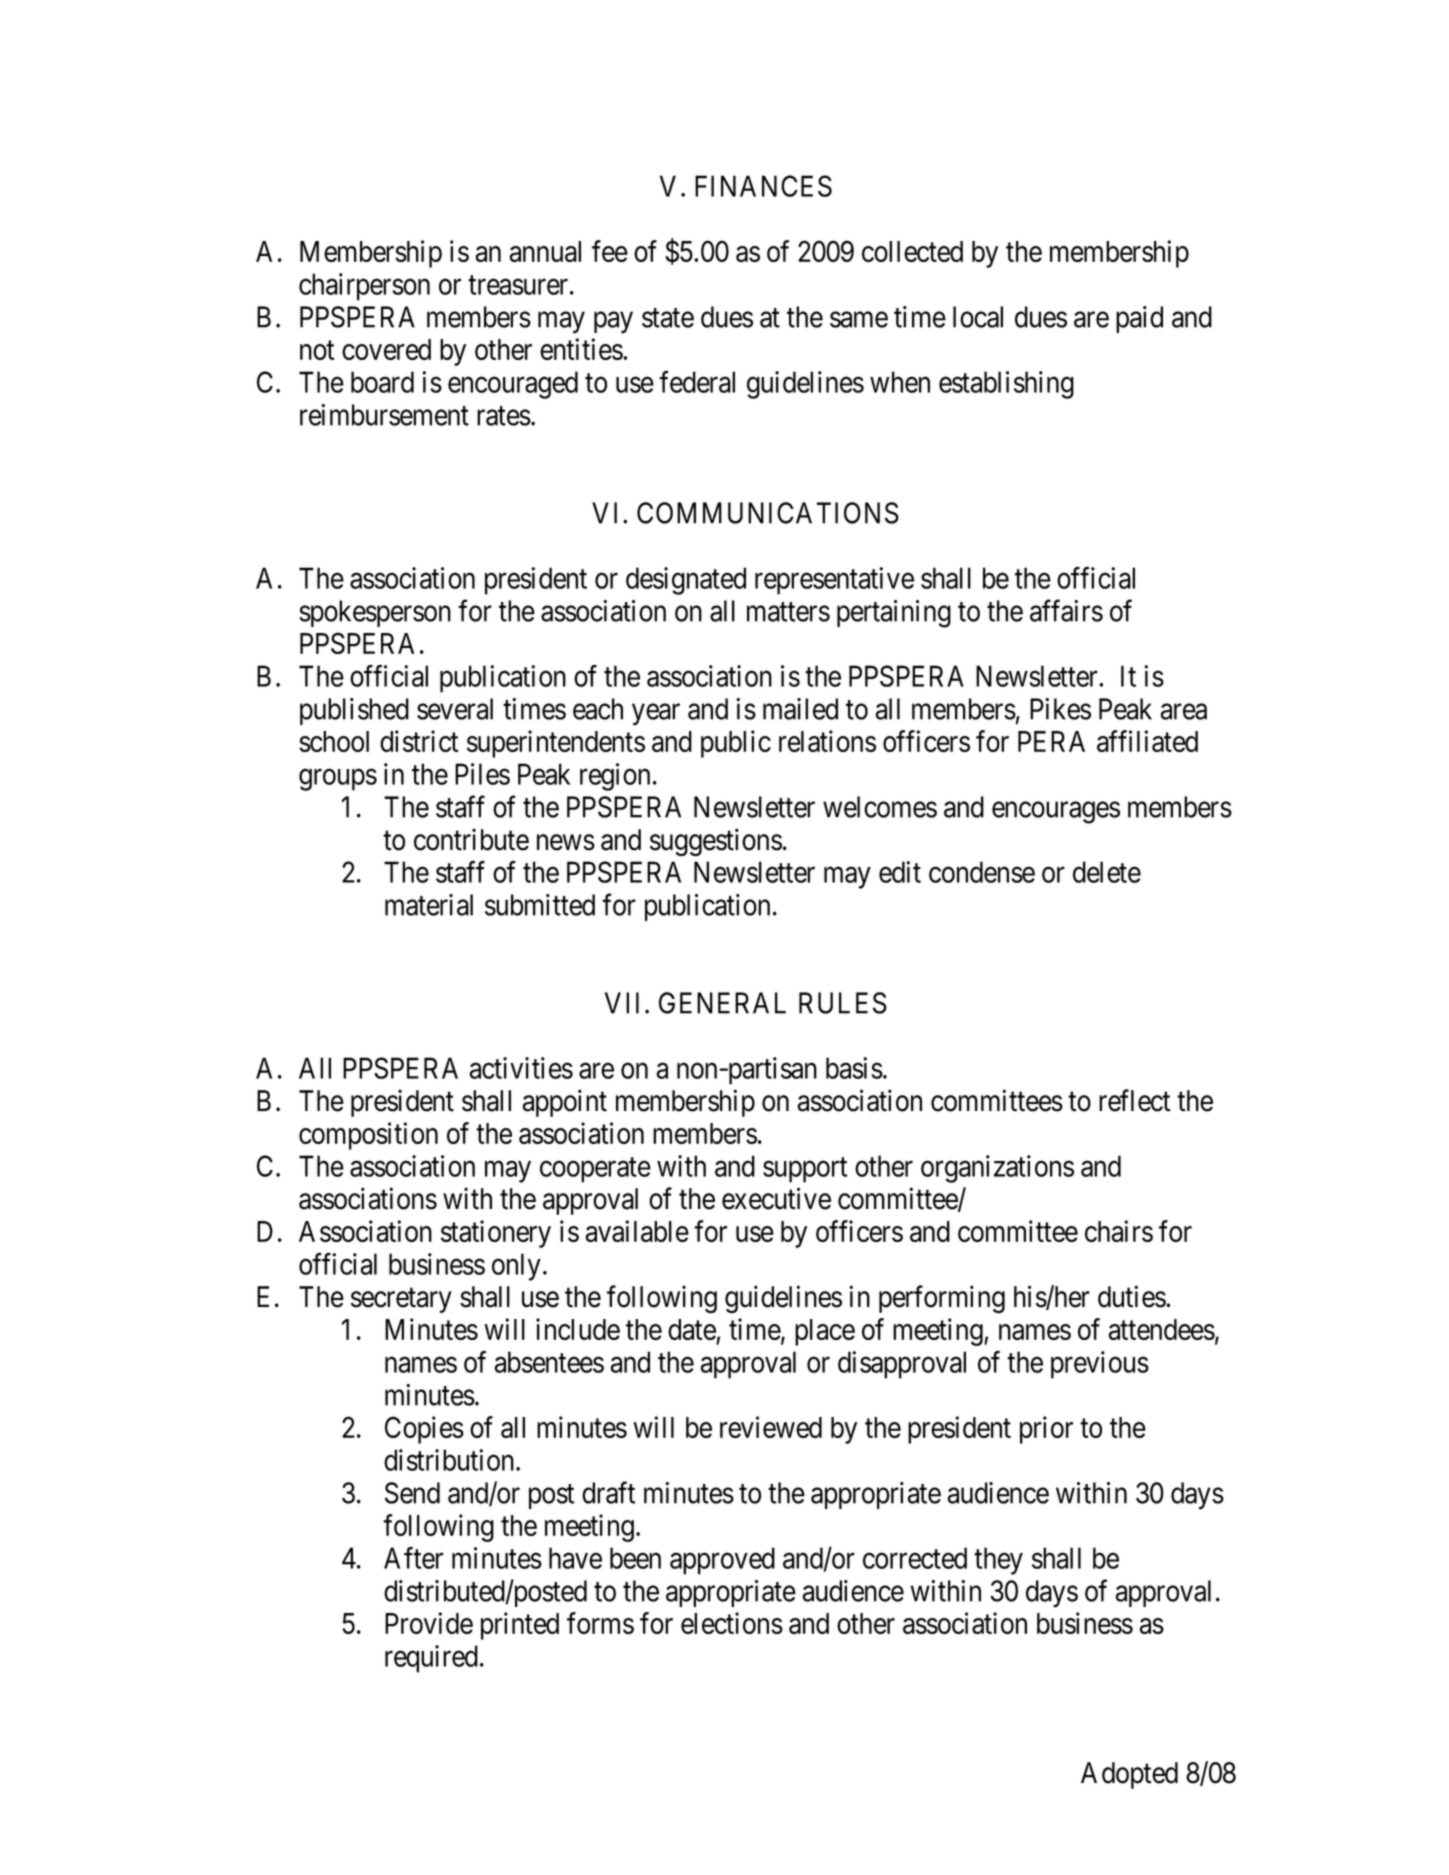 Image resolution: width=1449 pixels, height=1875 pixels. Describe the element at coordinates (732, 1623) in the image. I see `elections` at that location.
